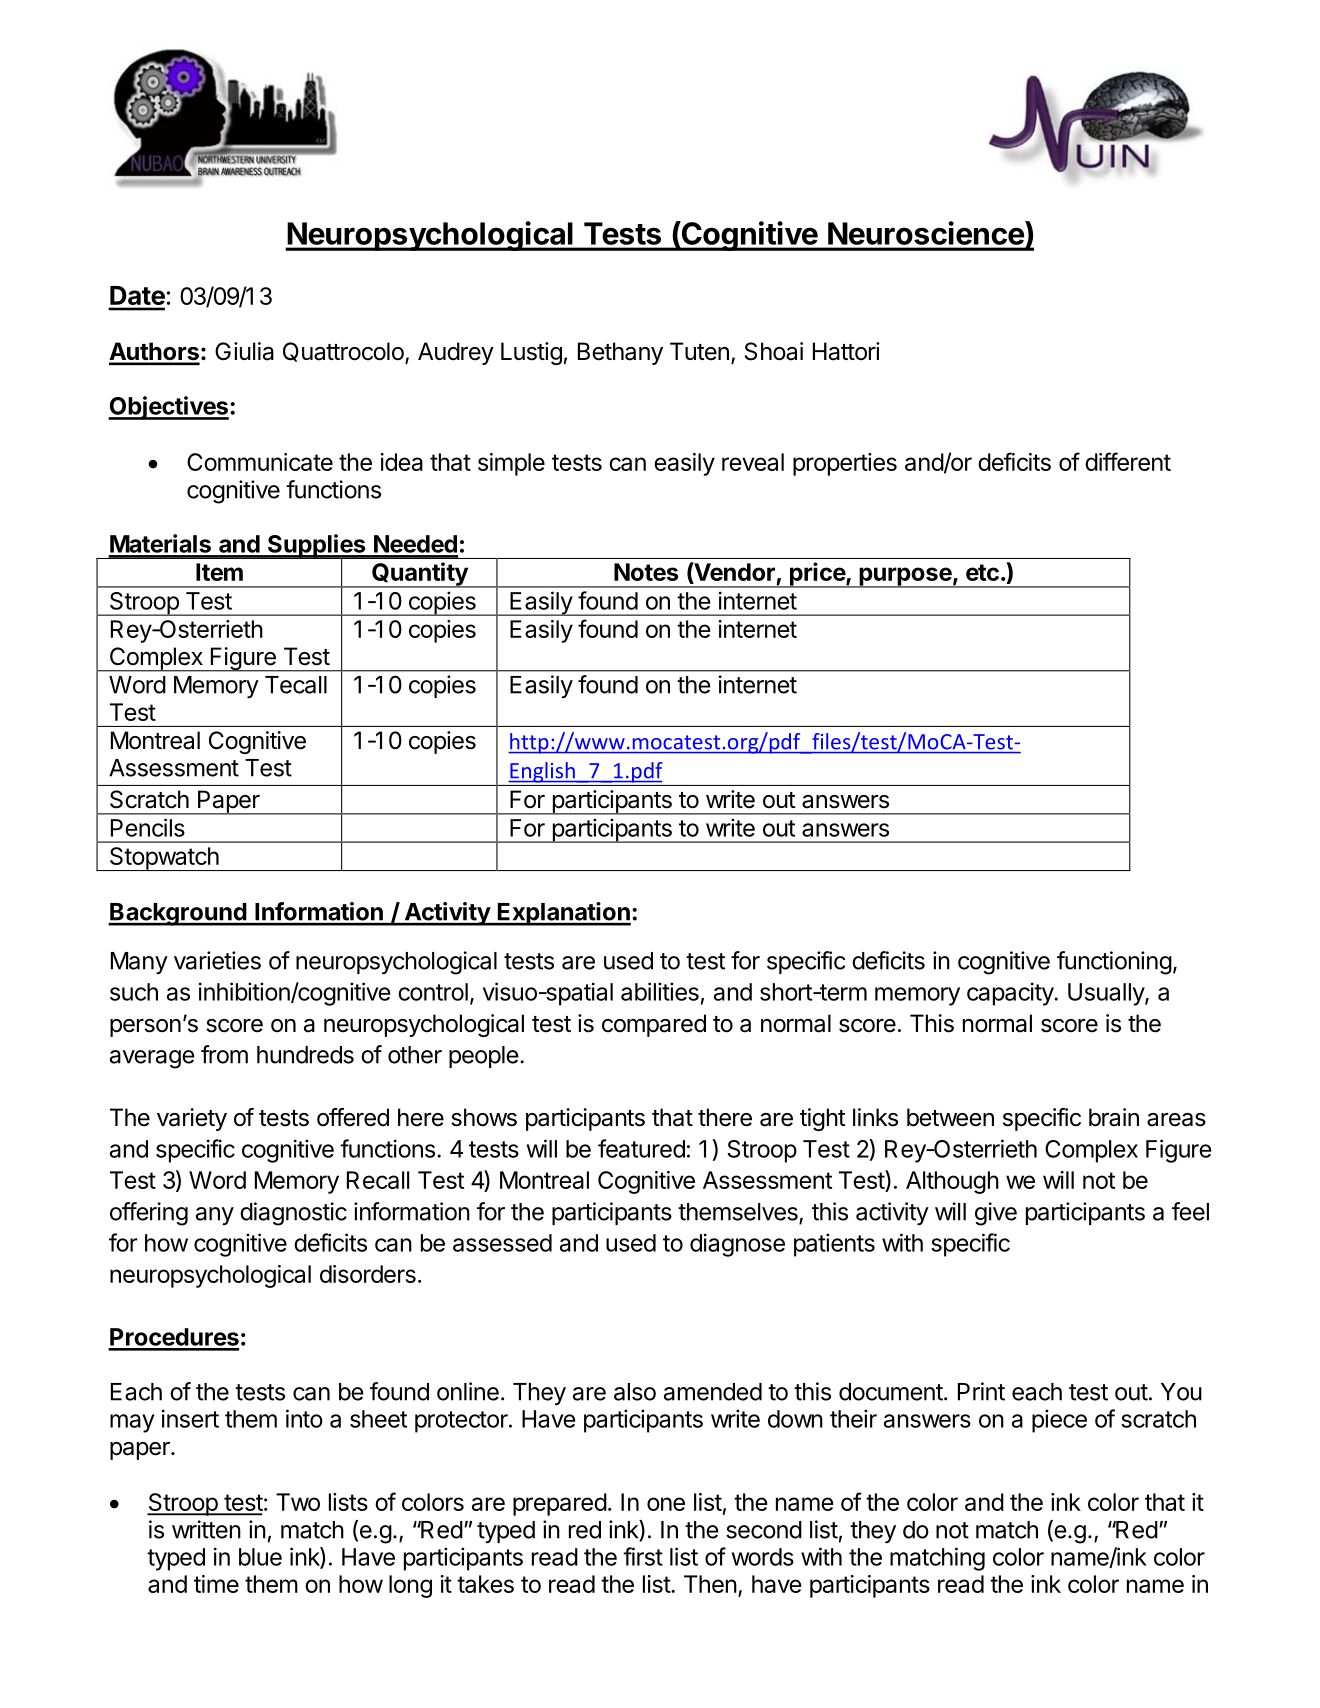  I want to click on Item, so click(219, 572).
